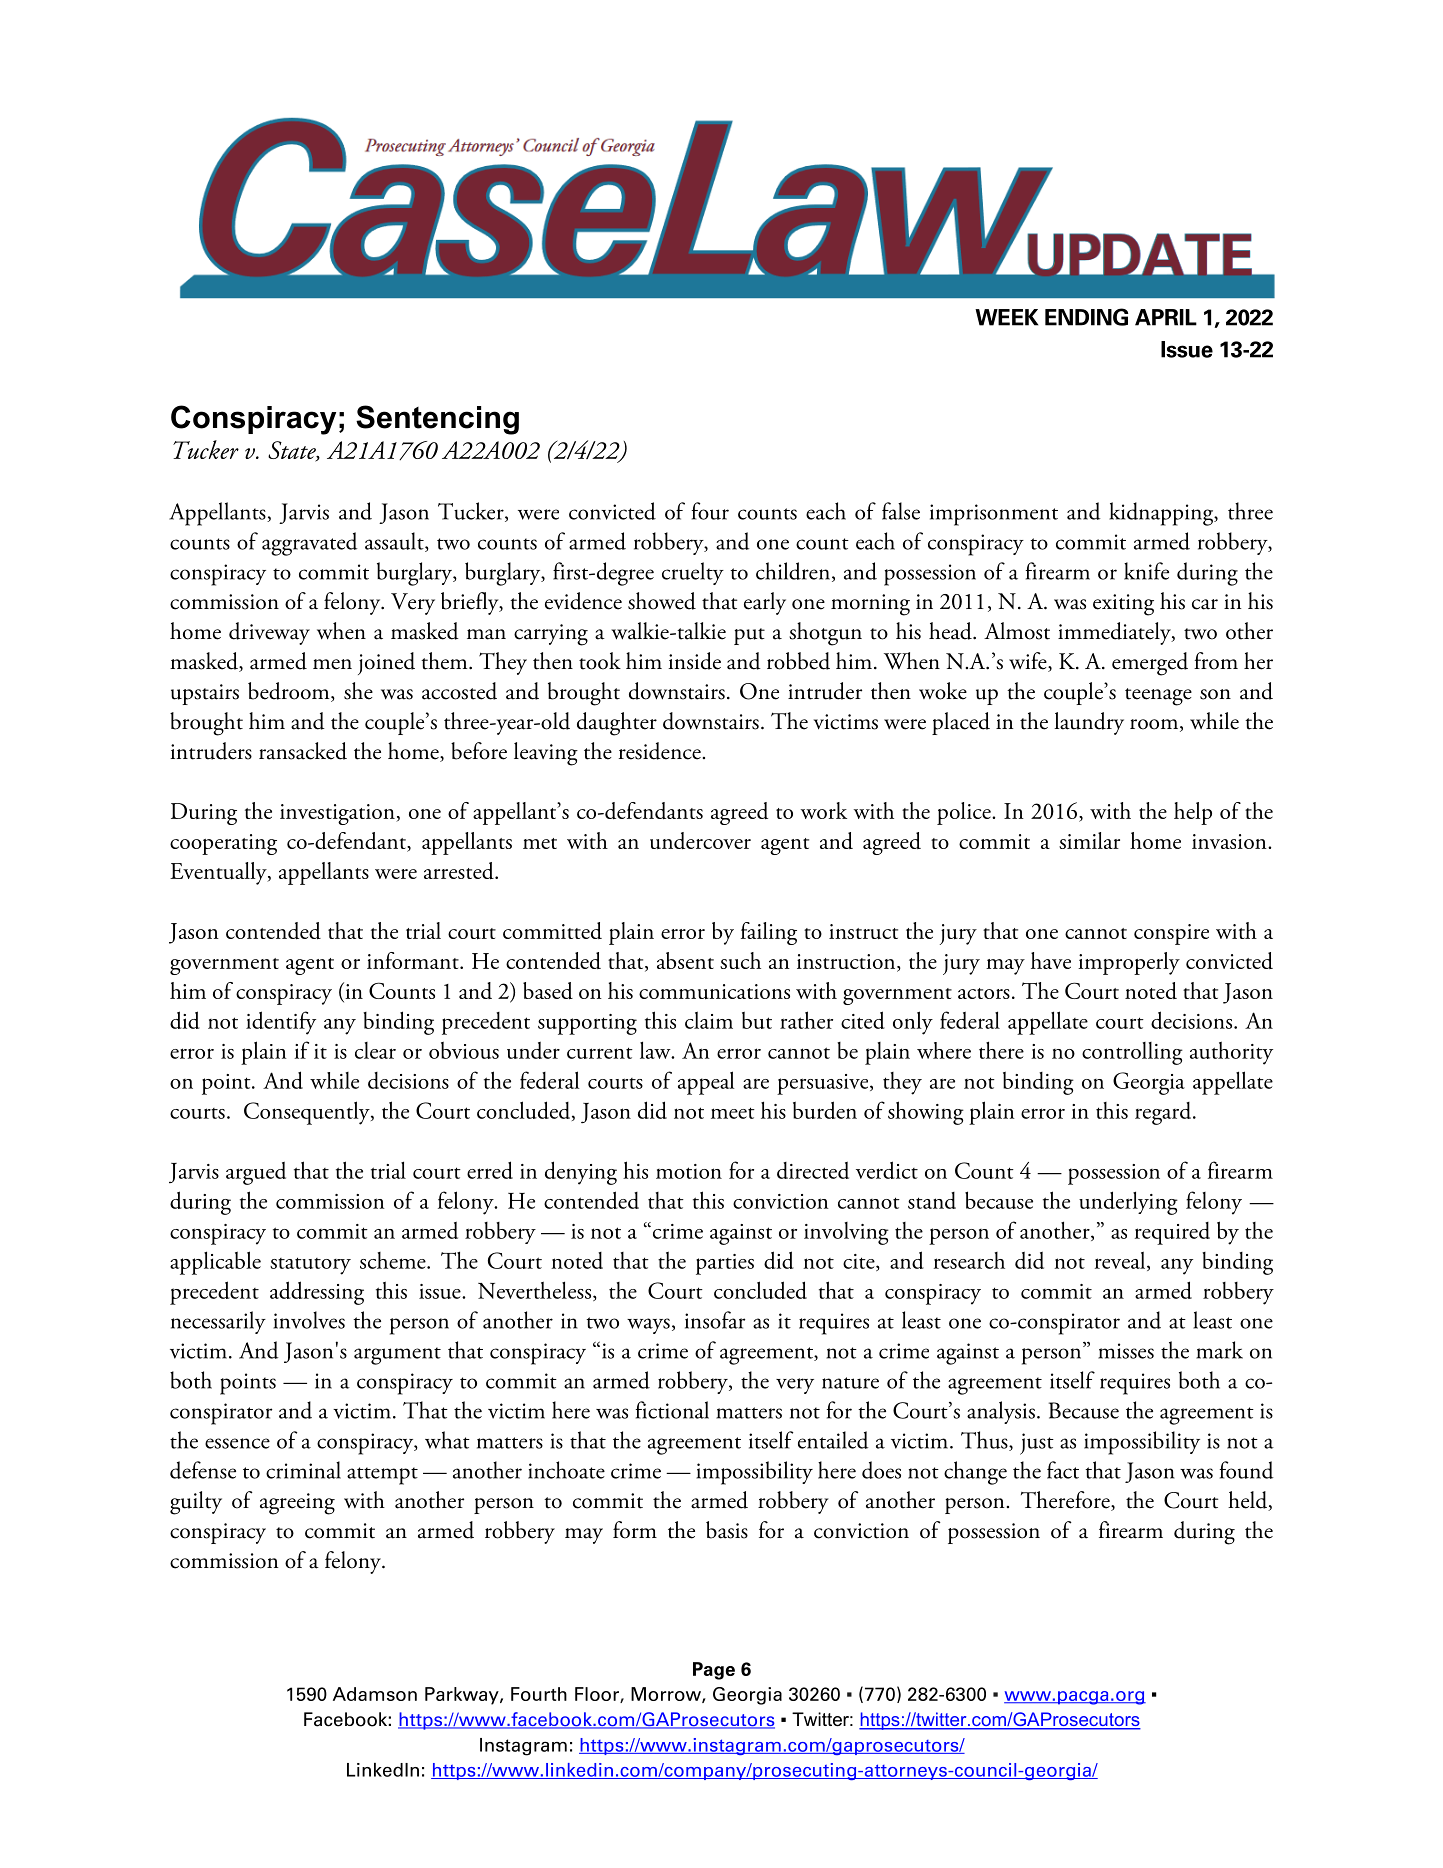 The height and width of the document is (1868, 1443). I want to click on WEEK, so click(1006, 317).
